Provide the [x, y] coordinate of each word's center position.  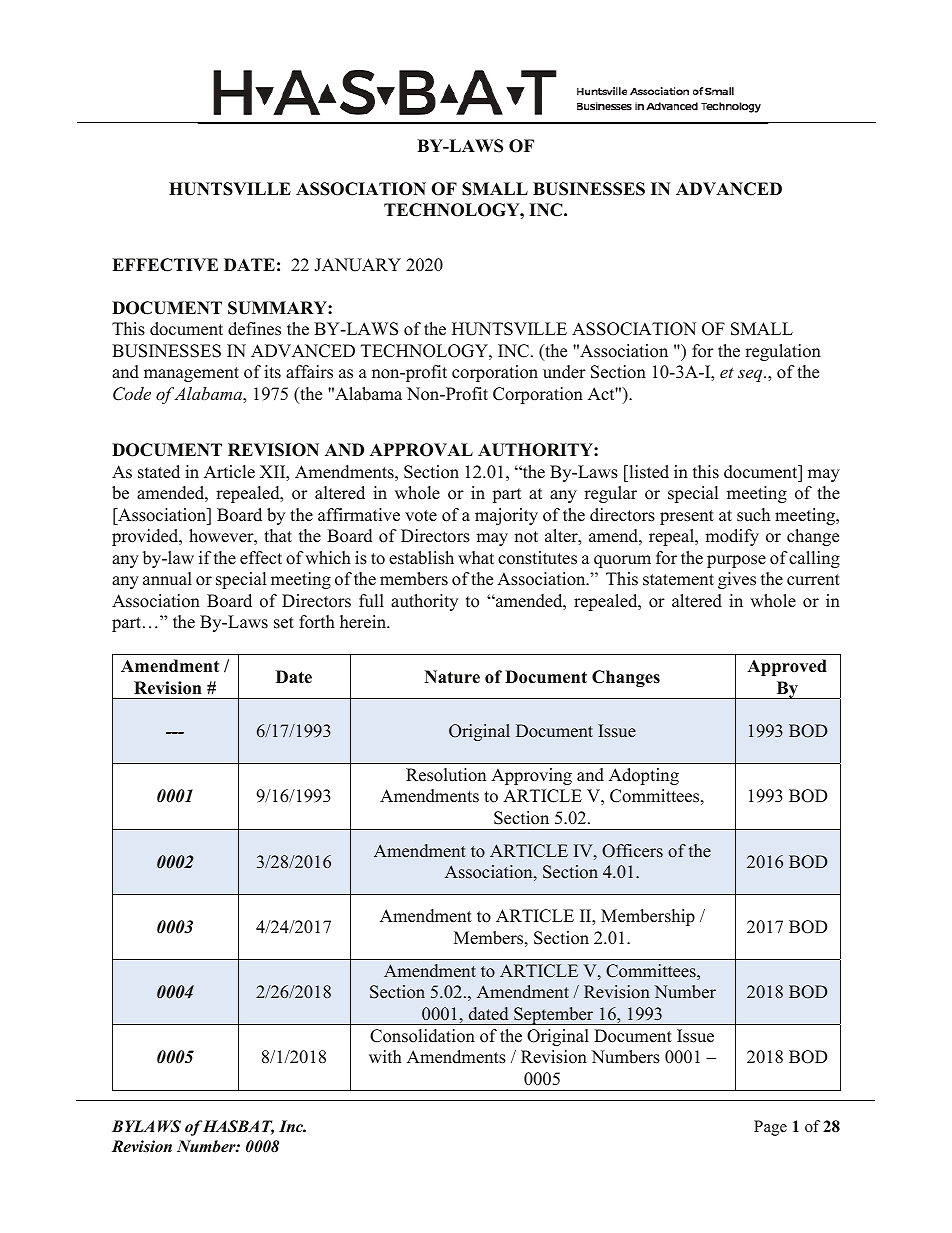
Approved [787, 667]
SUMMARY [278, 308]
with [385, 1056]
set [284, 623]
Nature [452, 677]
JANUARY [357, 265]
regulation [783, 352]
